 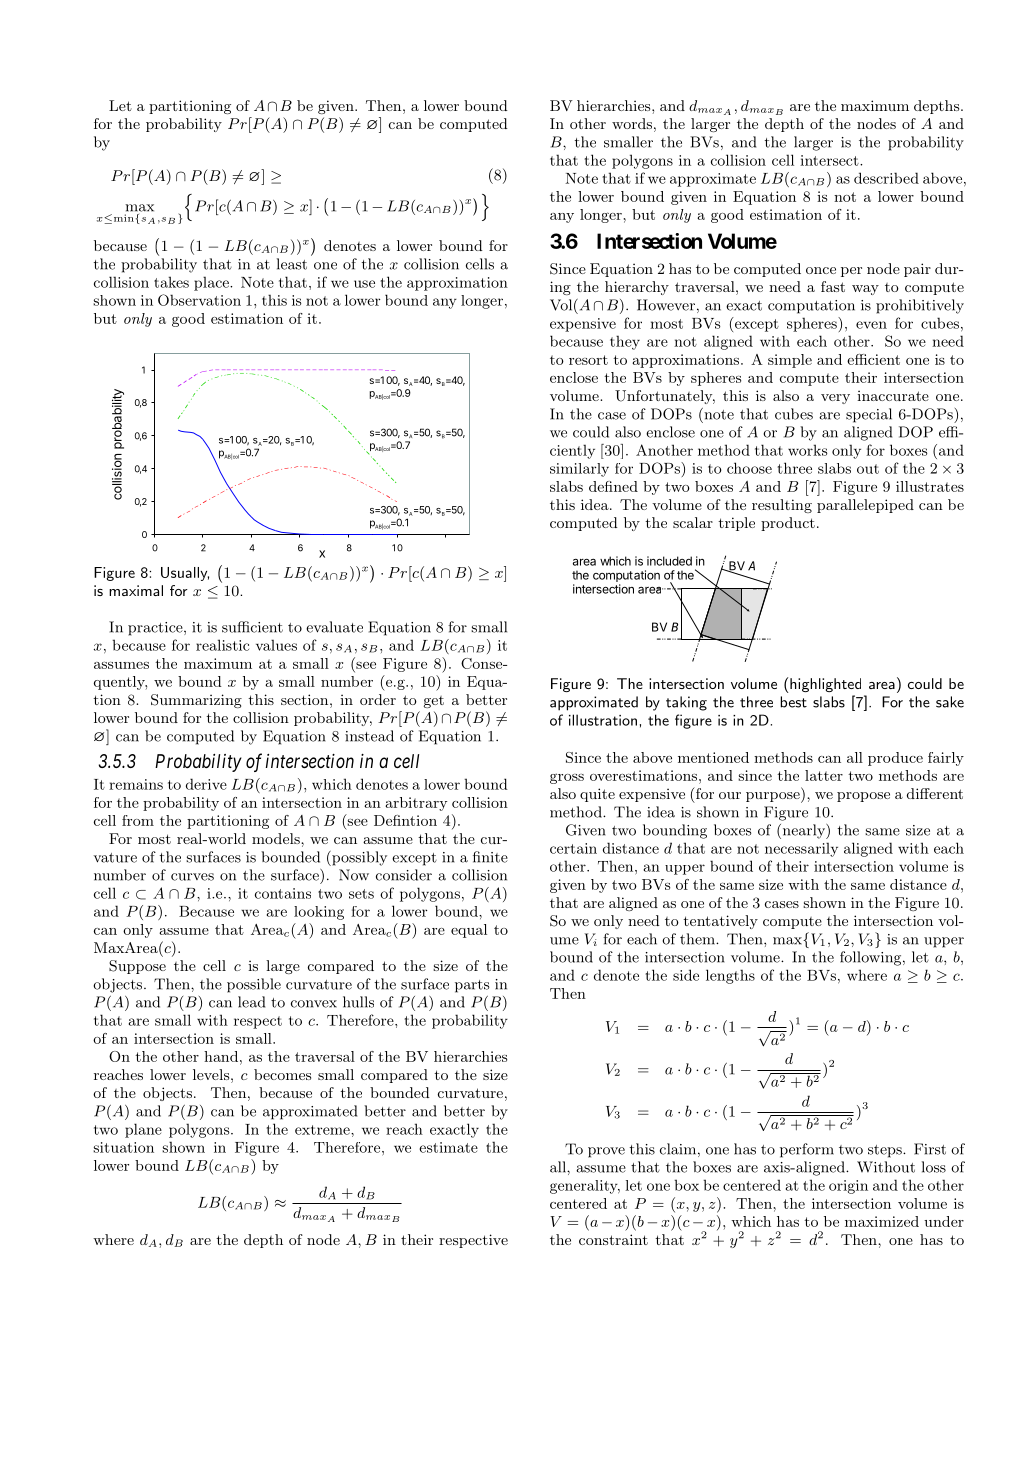 I want to click on least, so click(x=292, y=264).
